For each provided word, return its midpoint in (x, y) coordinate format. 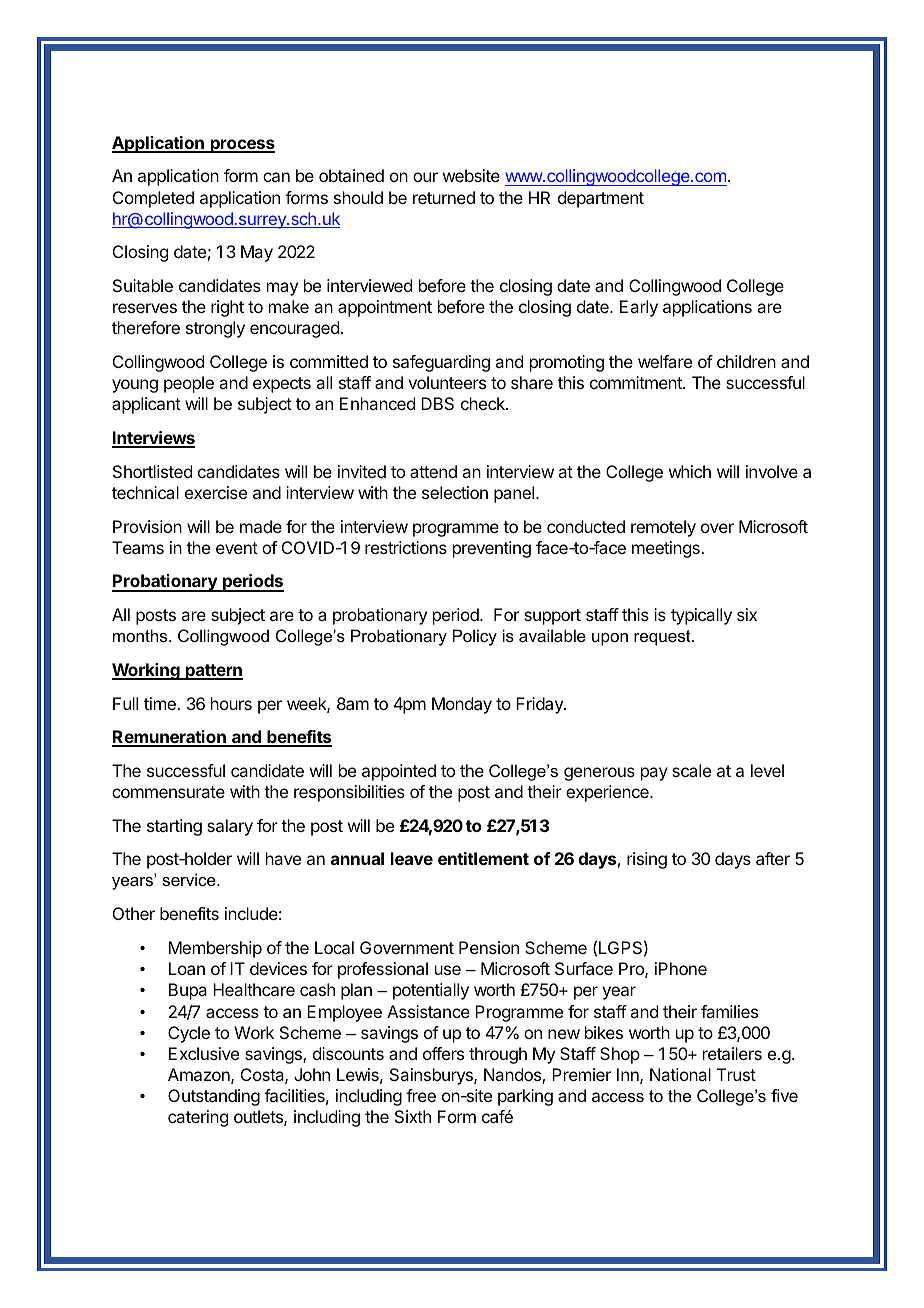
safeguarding (441, 363)
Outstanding (214, 1097)
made (261, 526)
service (190, 879)
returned (444, 197)
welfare (665, 361)
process (241, 146)
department (601, 199)
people (189, 384)
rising (647, 860)
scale (691, 770)
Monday (462, 705)
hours (231, 703)
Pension (489, 947)
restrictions (406, 547)
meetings (667, 549)
